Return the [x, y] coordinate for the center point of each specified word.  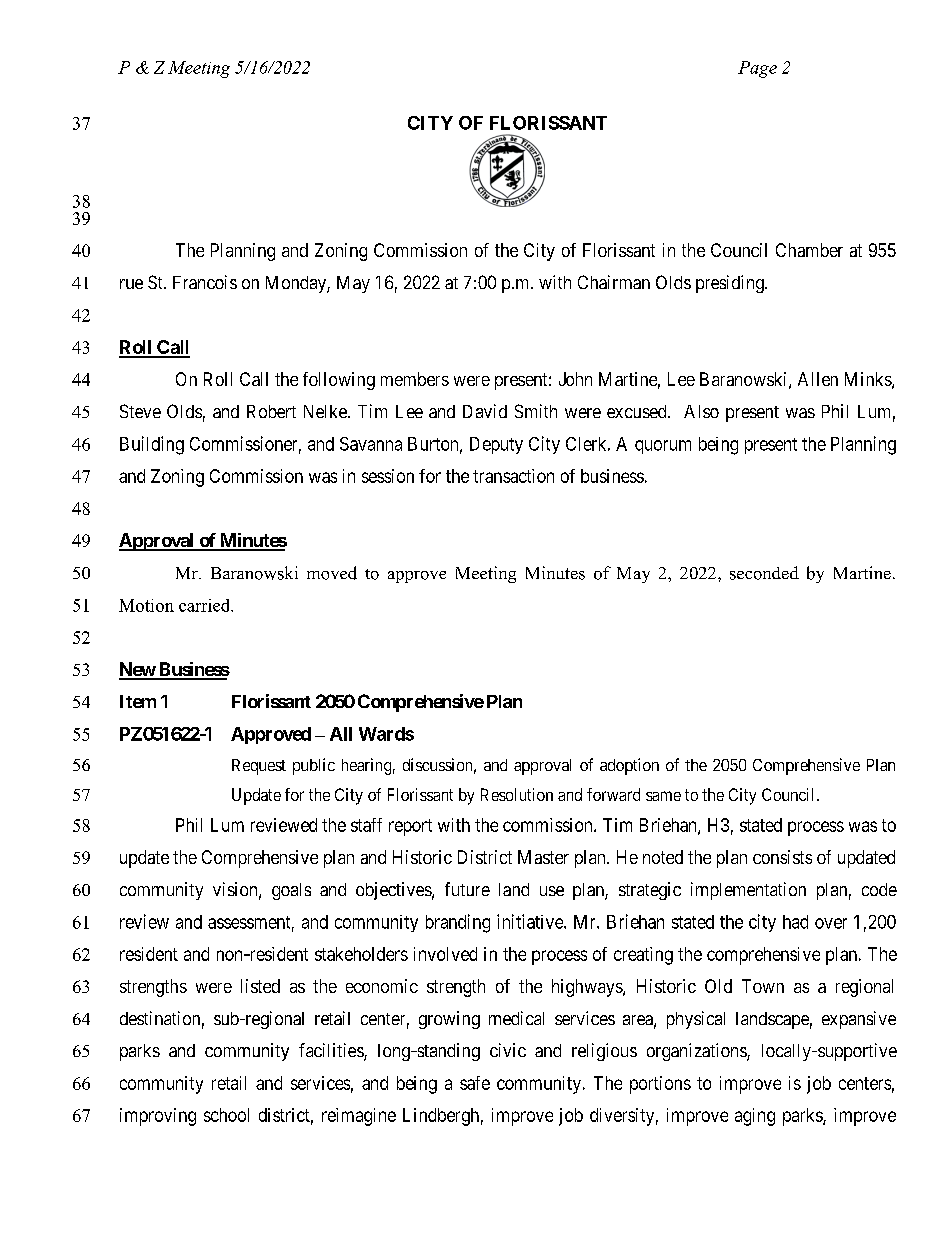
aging [755, 1117]
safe [475, 1083]
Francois [205, 282]
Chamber [809, 250]
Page [757, 69]
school [226, 1115]
